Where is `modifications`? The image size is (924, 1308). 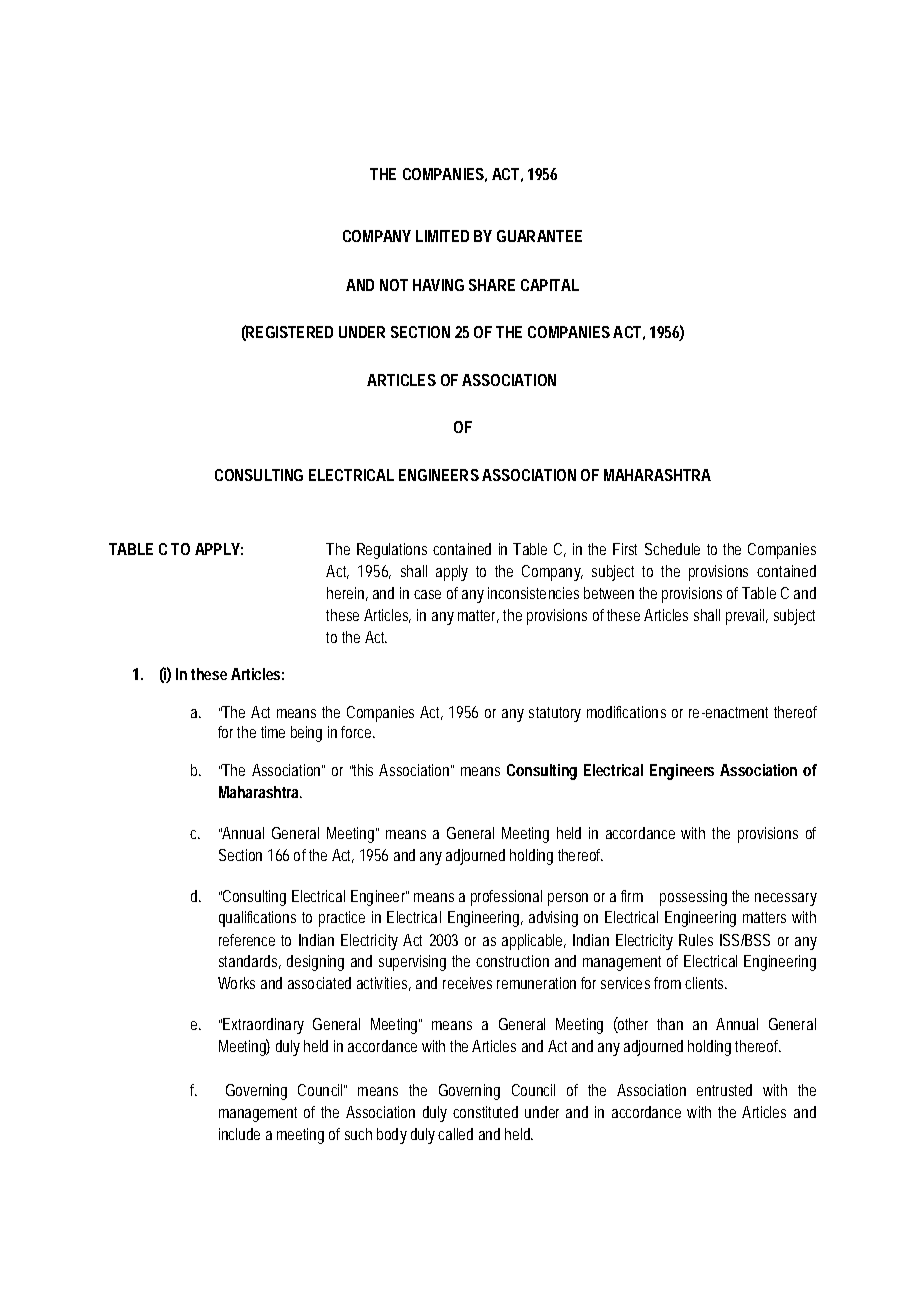
modifications is located at coordinates (626, 712).
